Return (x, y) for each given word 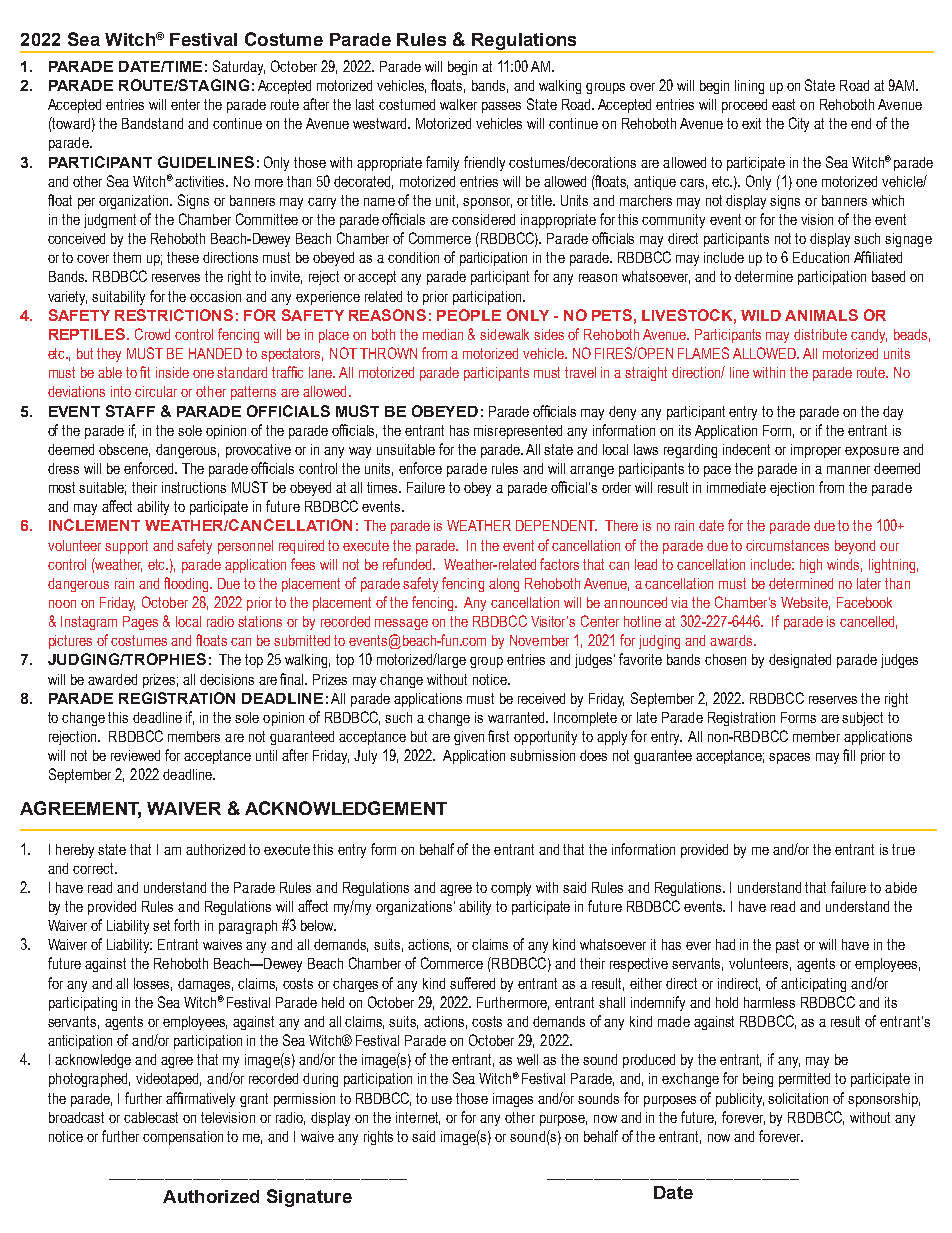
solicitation (798, 1098)
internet (418, 1118)
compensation (183, 1138)
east (783, 104)
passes (501, 107)
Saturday (239, 67)
